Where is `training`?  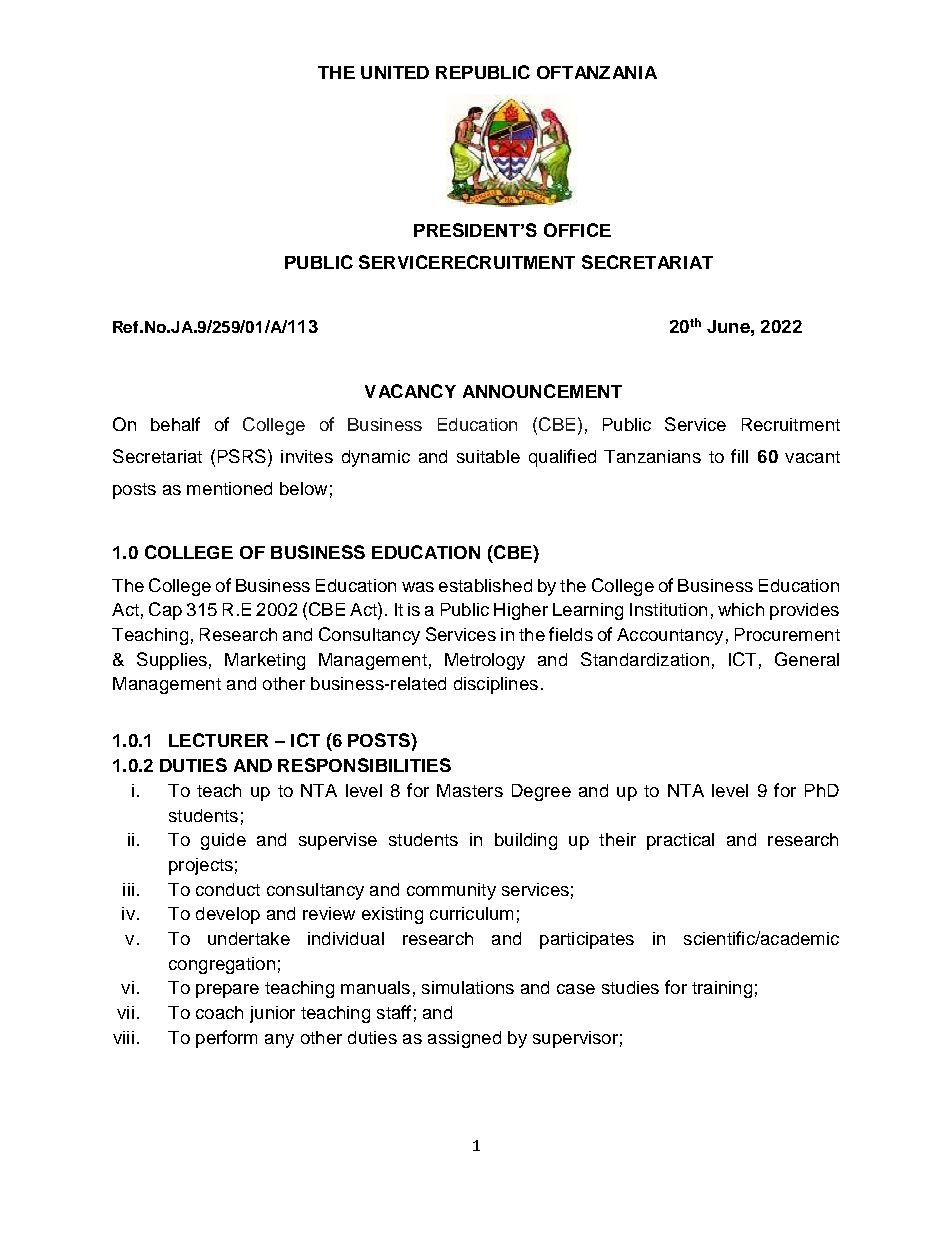 training is located at coordinates (722, 989).
